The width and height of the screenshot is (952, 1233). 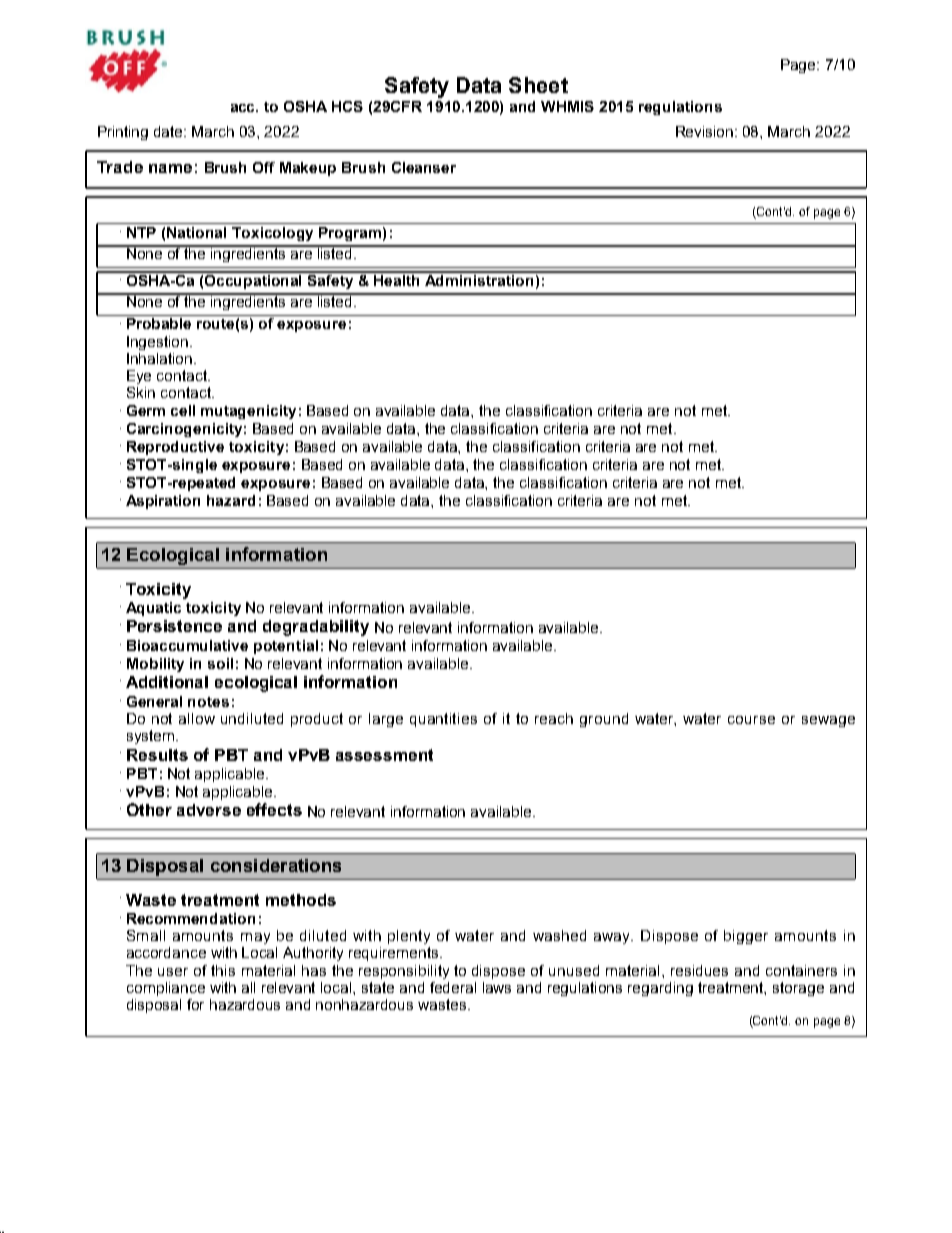 What do you see at coordinates (828, 721) in the screenshot?
I see `sewage` at bounding box center [828, 721].
